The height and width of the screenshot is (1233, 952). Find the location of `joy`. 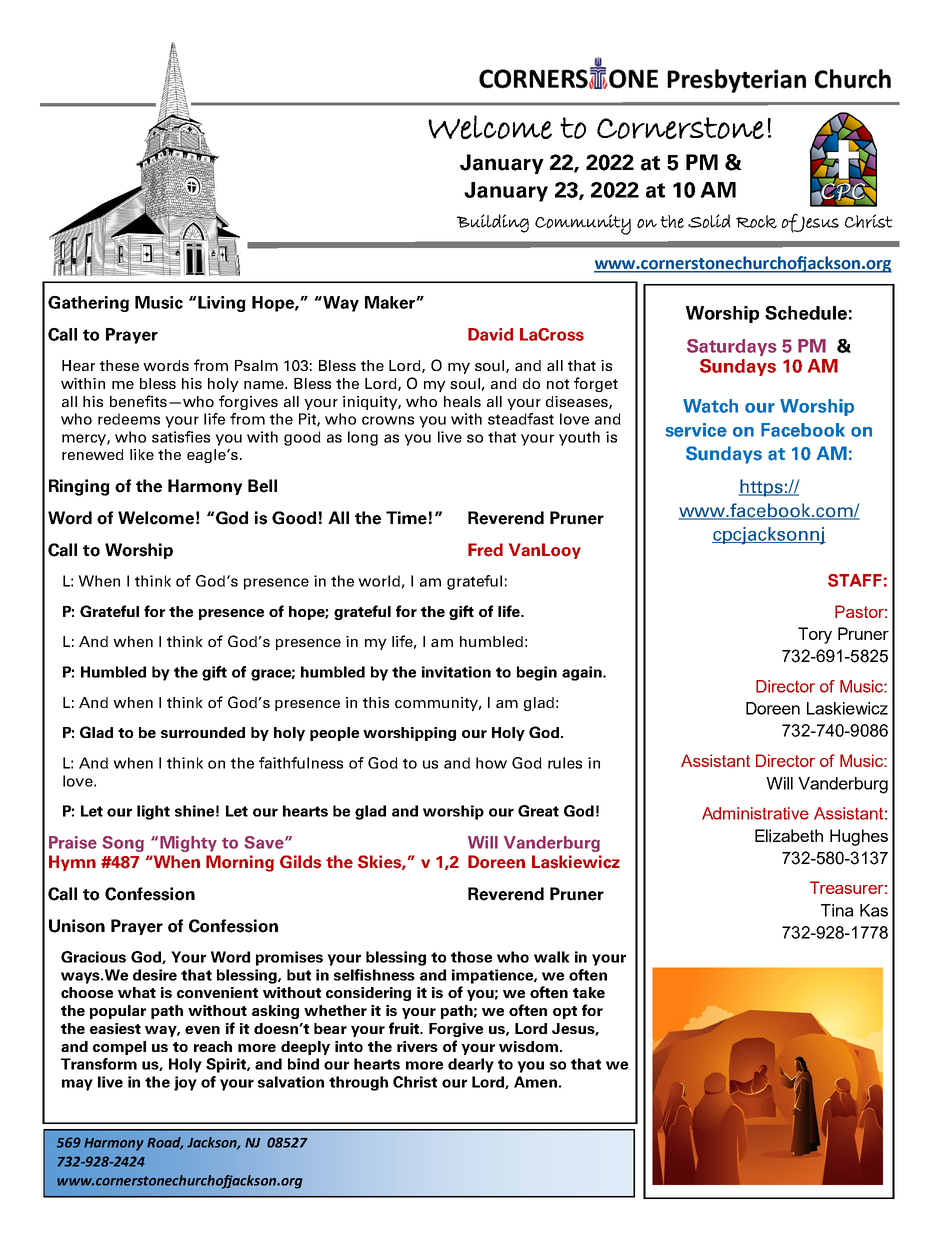

joy is located at coordinates (185, 1083).
